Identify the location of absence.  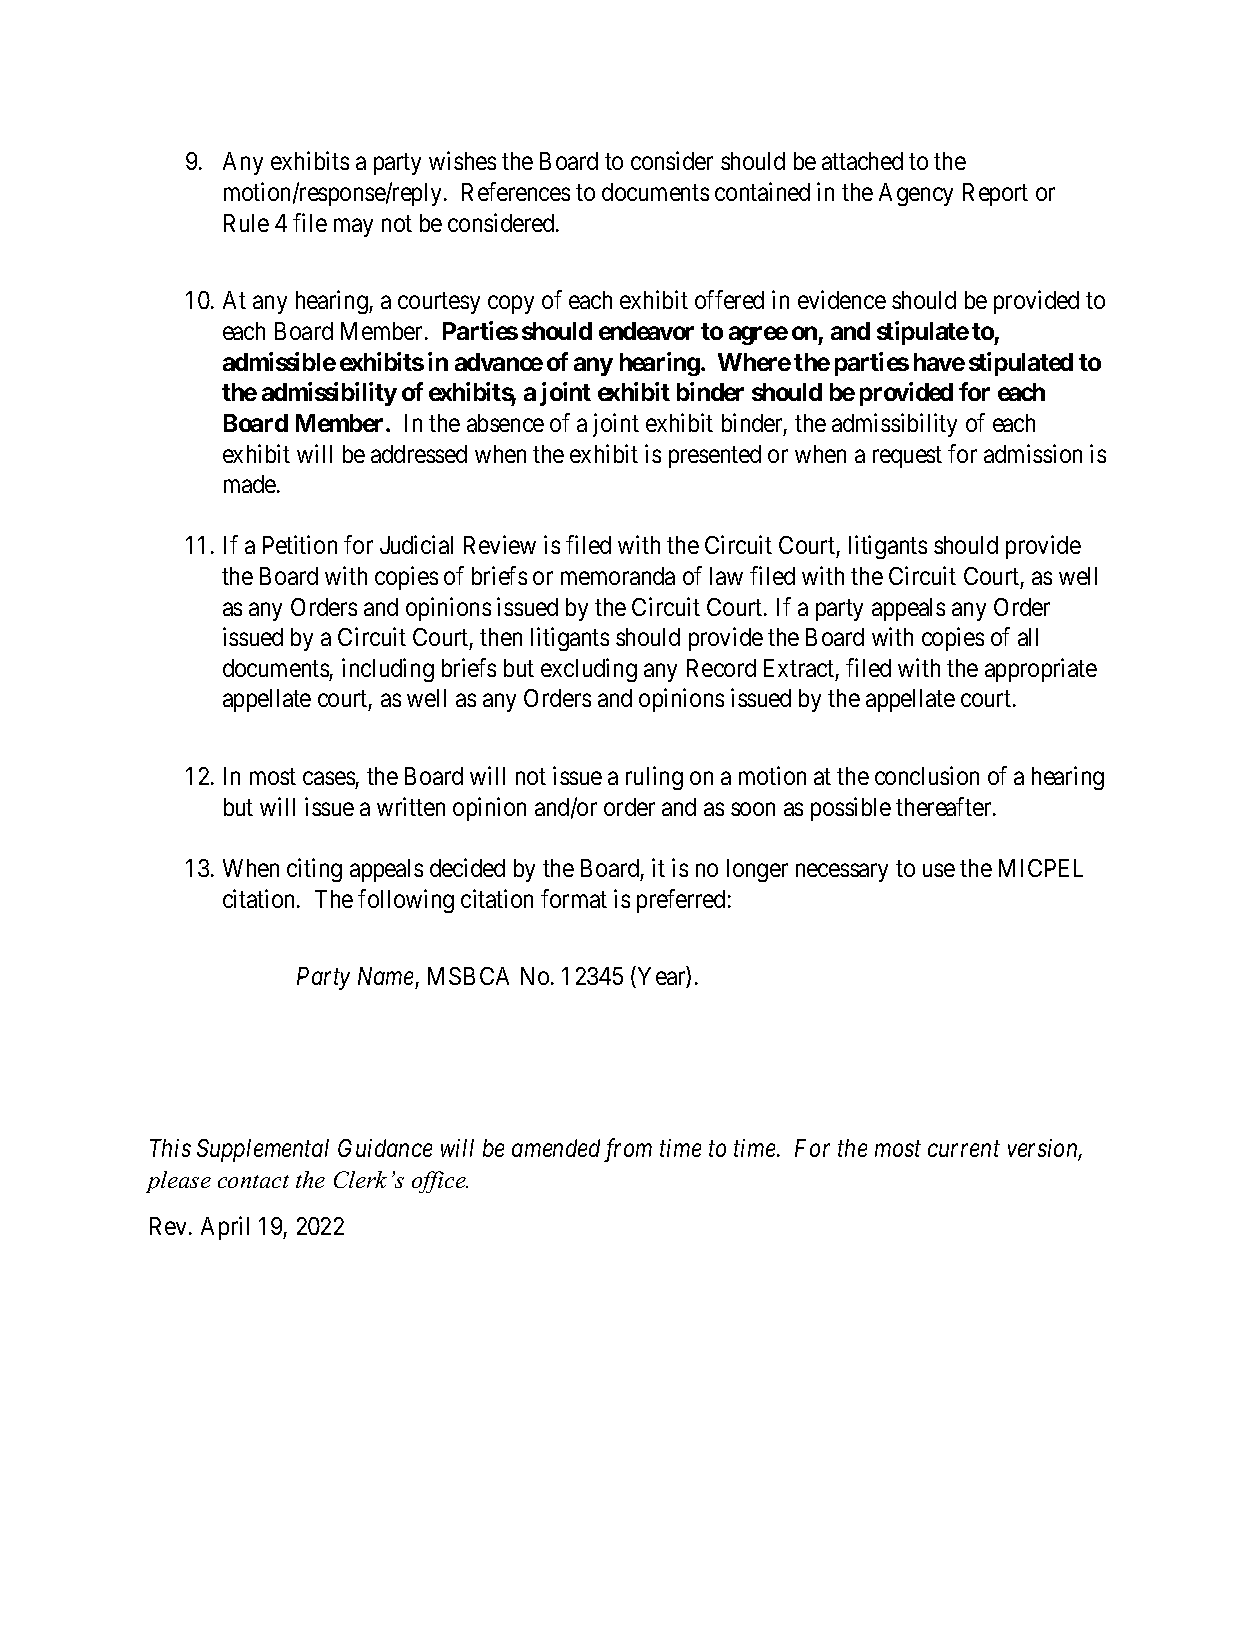
(505, 423).
